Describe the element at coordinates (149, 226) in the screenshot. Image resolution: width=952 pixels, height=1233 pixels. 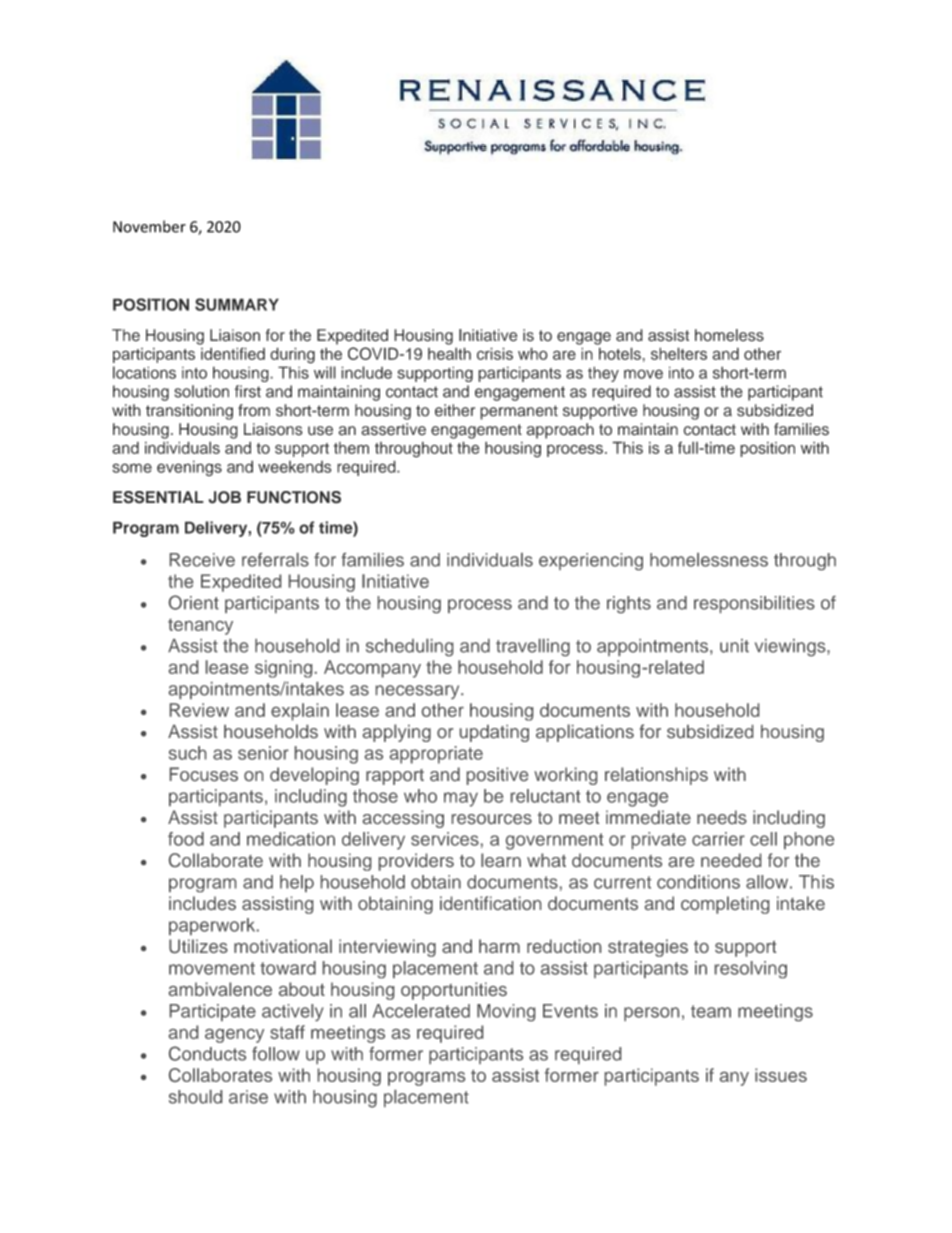
I see `November` at that location.
